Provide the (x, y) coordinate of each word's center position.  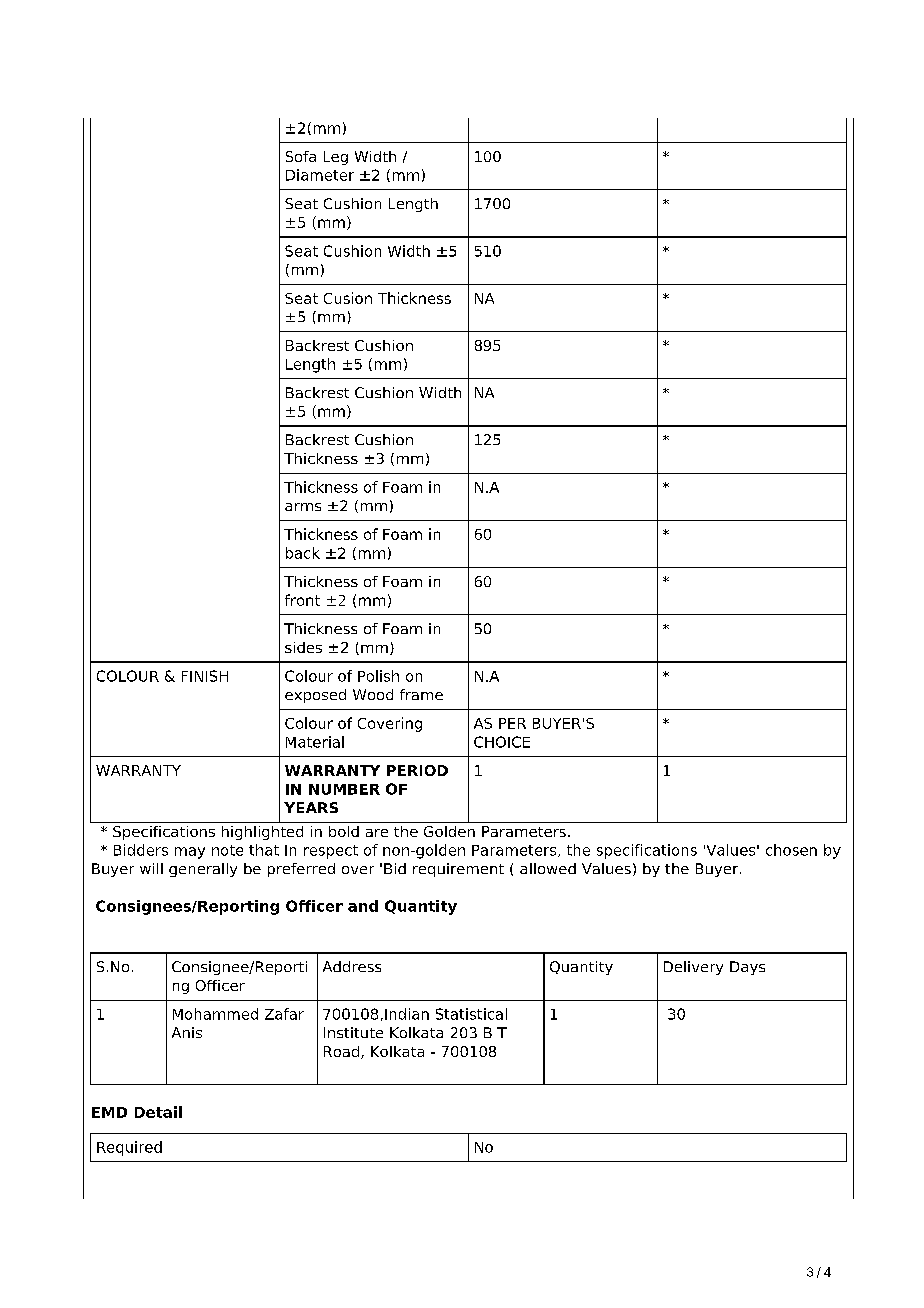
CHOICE (502, 742)
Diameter (320, 175)
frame (421, 694)
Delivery (693, 968)
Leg (336, 158)
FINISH (205, 676)
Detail (158, 1112)
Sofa (301, 156)
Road (341, 1051)
